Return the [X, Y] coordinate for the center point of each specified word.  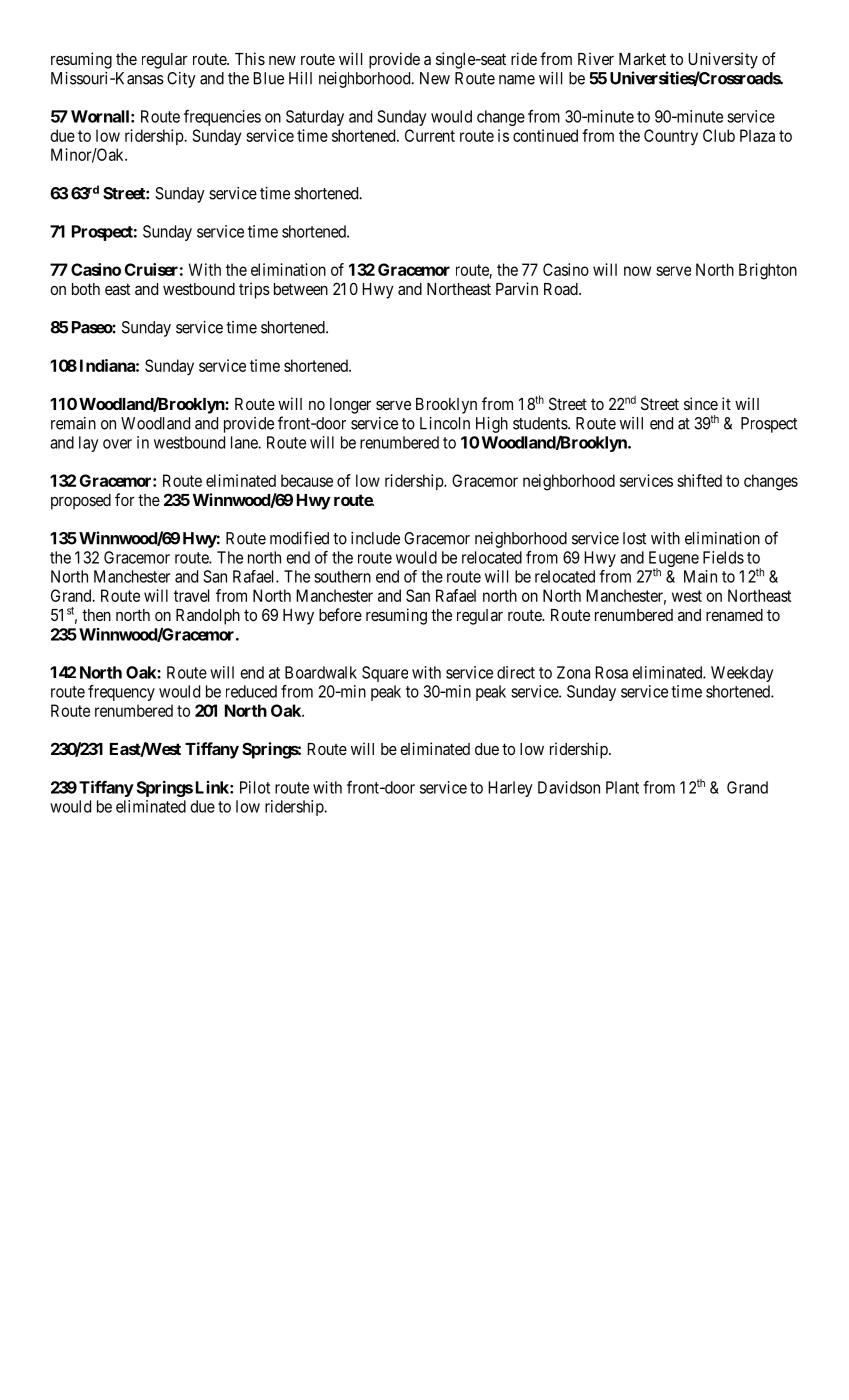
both [86, 289]
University [723, 60]
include [375, 538]
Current [430, 135]
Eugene [674, 560]
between [301, 289]
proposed [81, 502]
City [181, 80]
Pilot [255, 787]
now [637, 271]
